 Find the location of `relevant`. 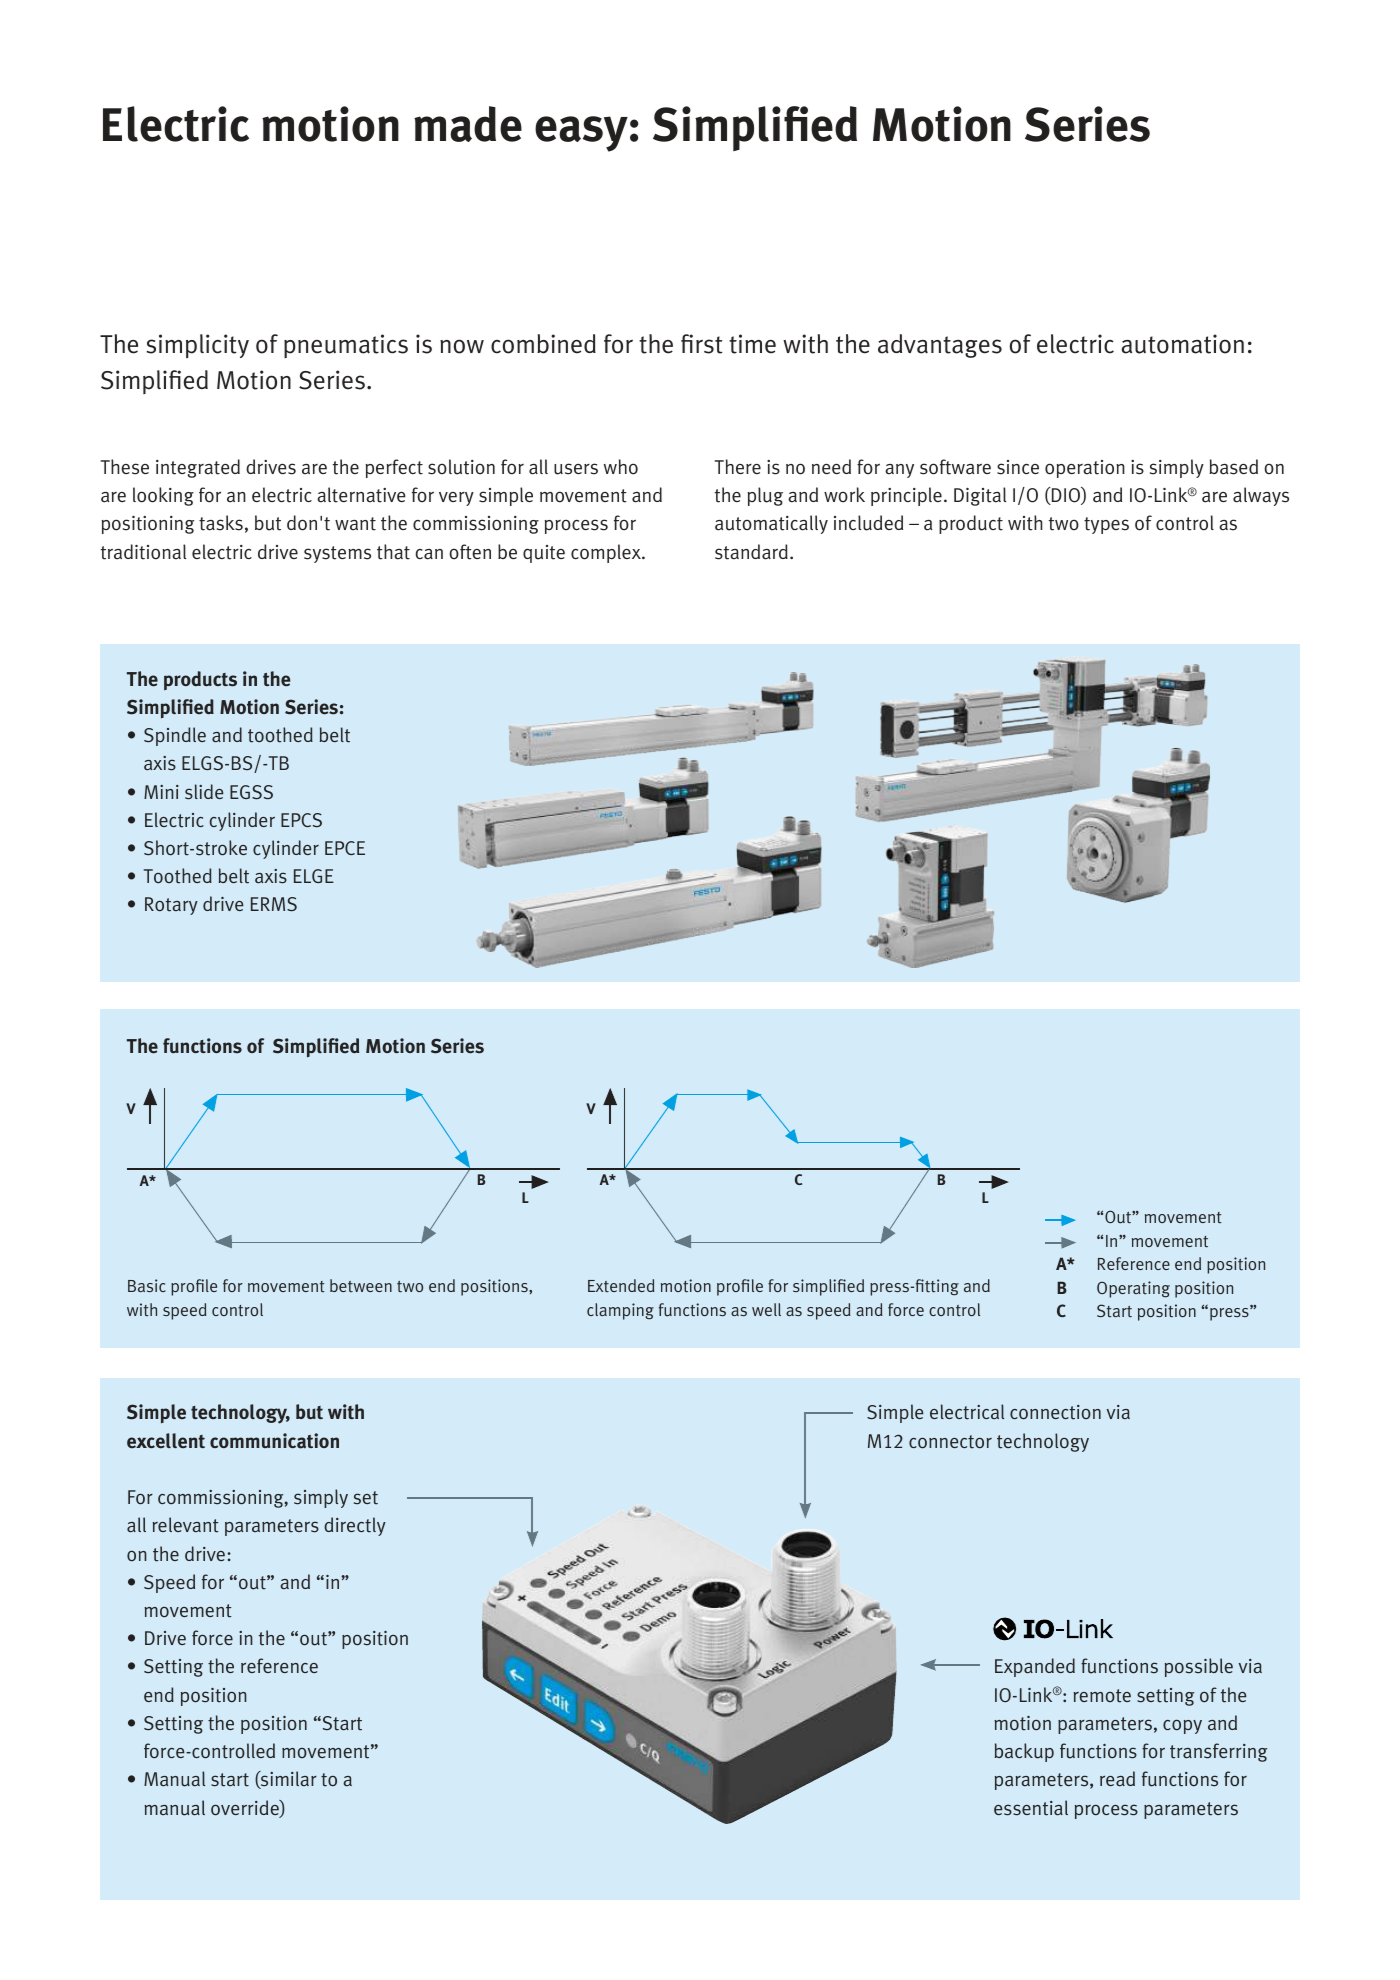

relevant is located at coordinates (185, 1525).
